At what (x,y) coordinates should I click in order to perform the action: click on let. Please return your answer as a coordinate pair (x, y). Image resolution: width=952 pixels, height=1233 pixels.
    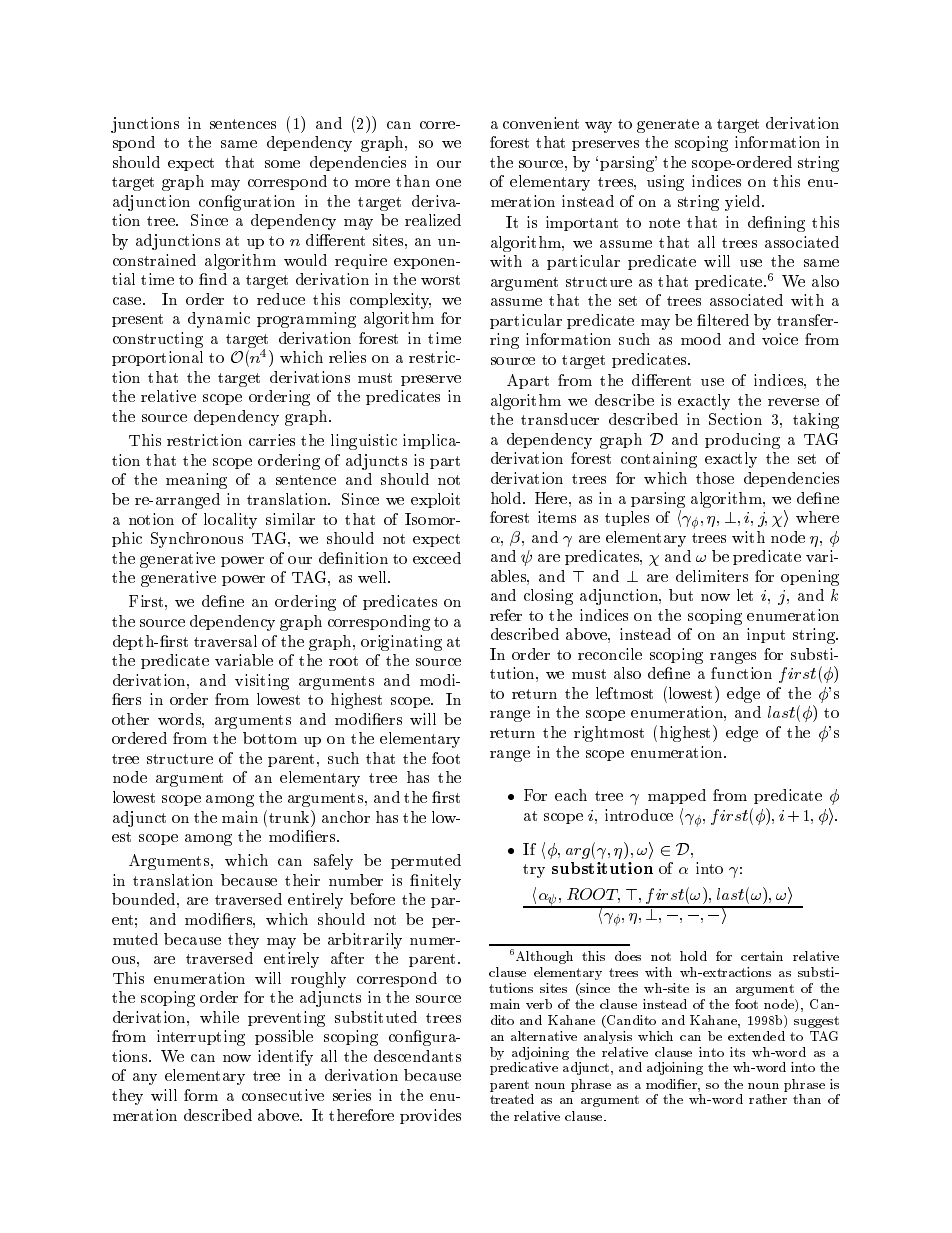
    Looking at the image, I should click on (745, 595).
